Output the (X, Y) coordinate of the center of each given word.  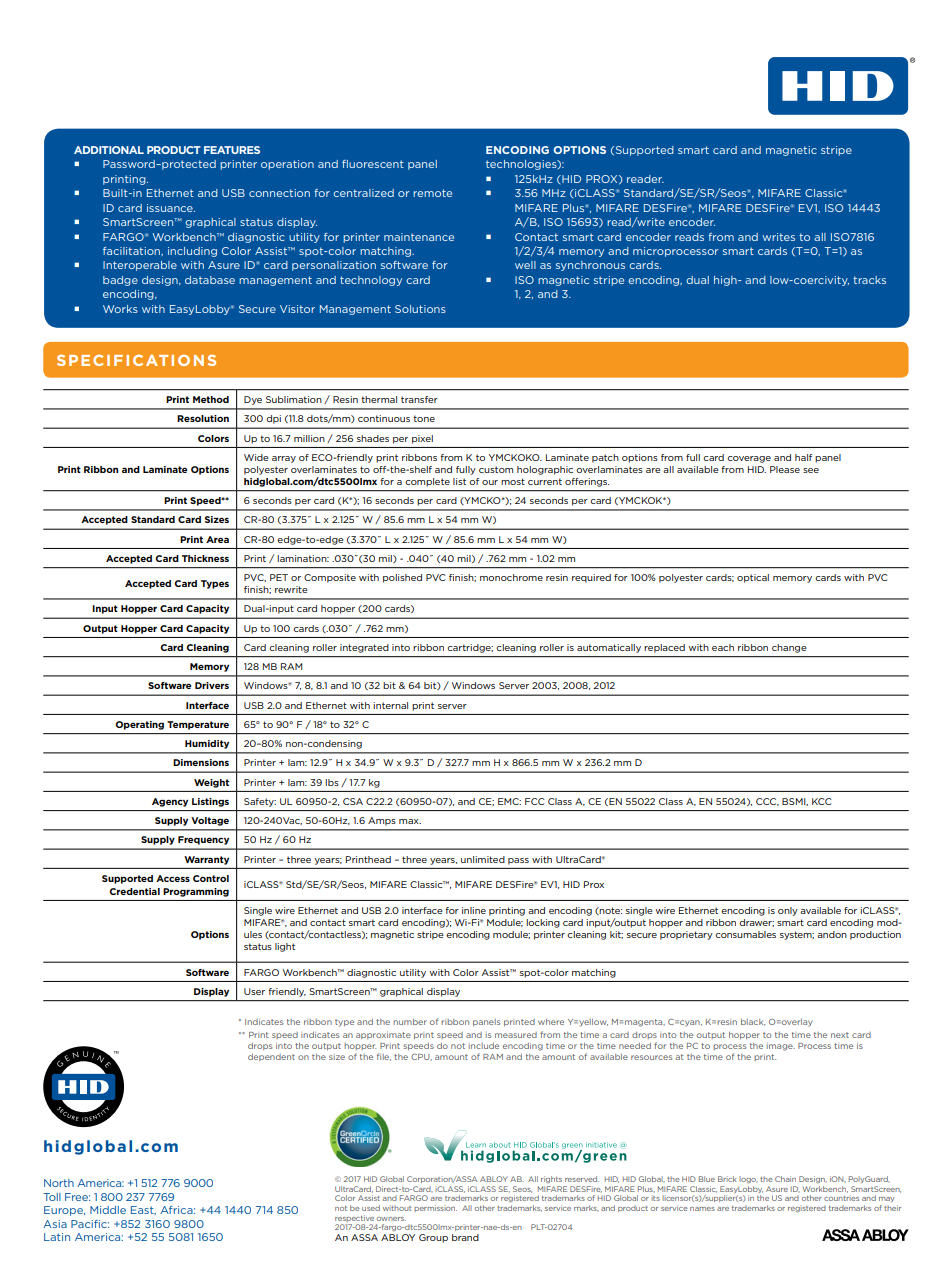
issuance (171, 208)
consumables (745, 934)
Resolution (203, 418)
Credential (134, 891)
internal (390, 705)
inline (474, 910)
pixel (422, 439)
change (789, 648)
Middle (108, 1210)
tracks (869, 280)
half (803, 457)
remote (432, 193)
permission (435, 1208)
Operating (139, 725)
